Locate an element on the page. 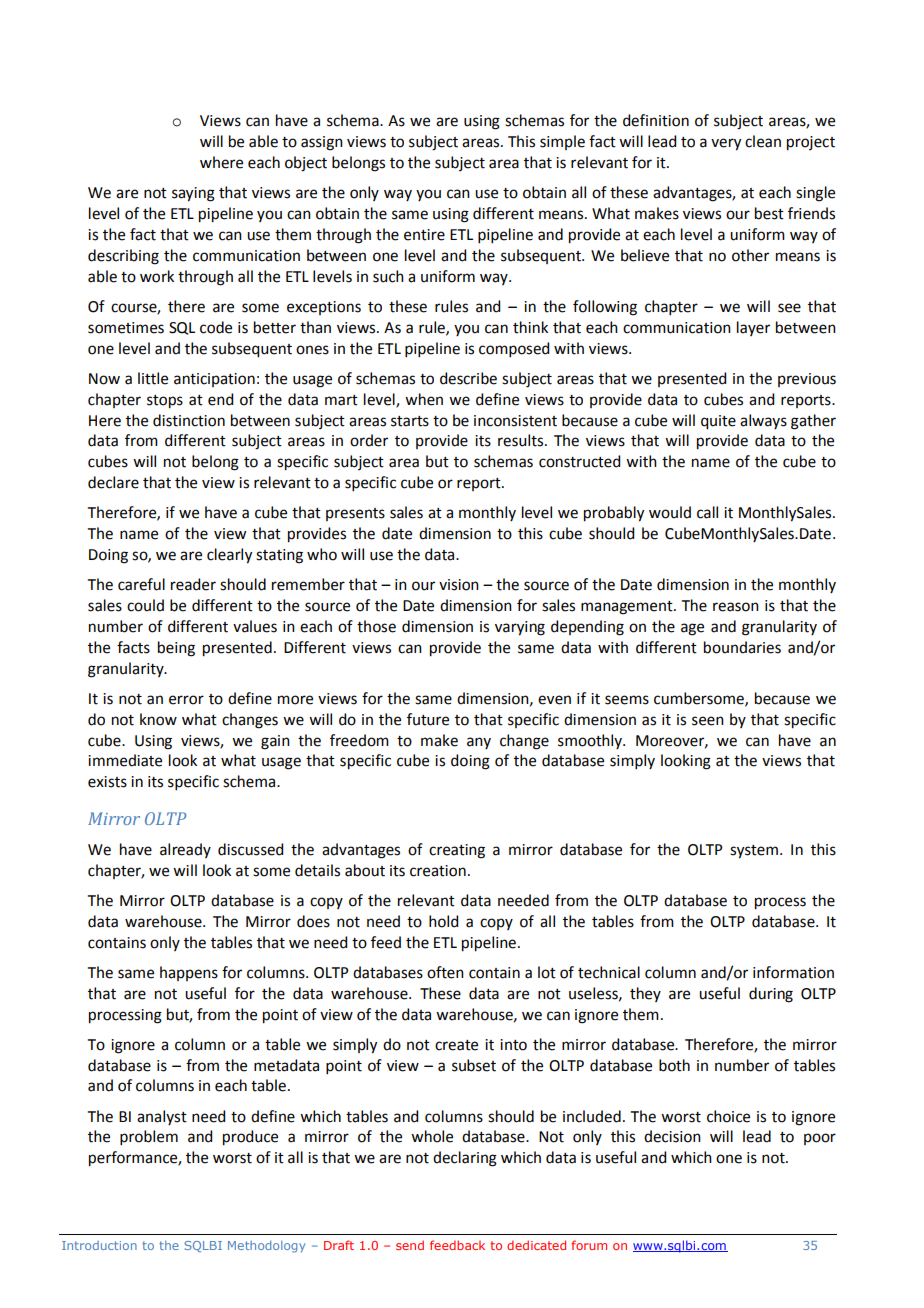 The image size is (924, 1308). send is located at coordinates (410, 1245).
